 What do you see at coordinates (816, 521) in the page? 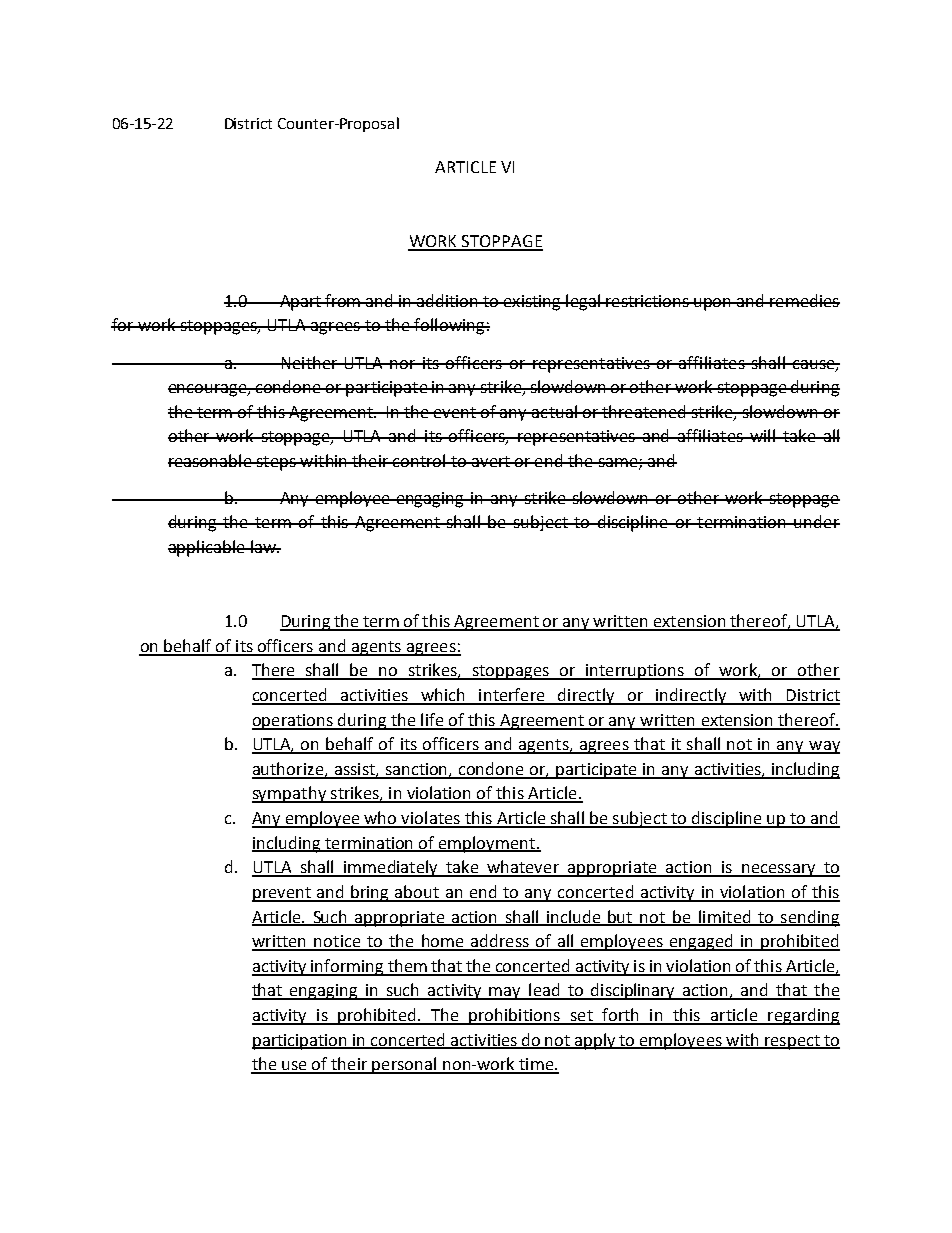
I see `under` at bounding box center [816, 521].
